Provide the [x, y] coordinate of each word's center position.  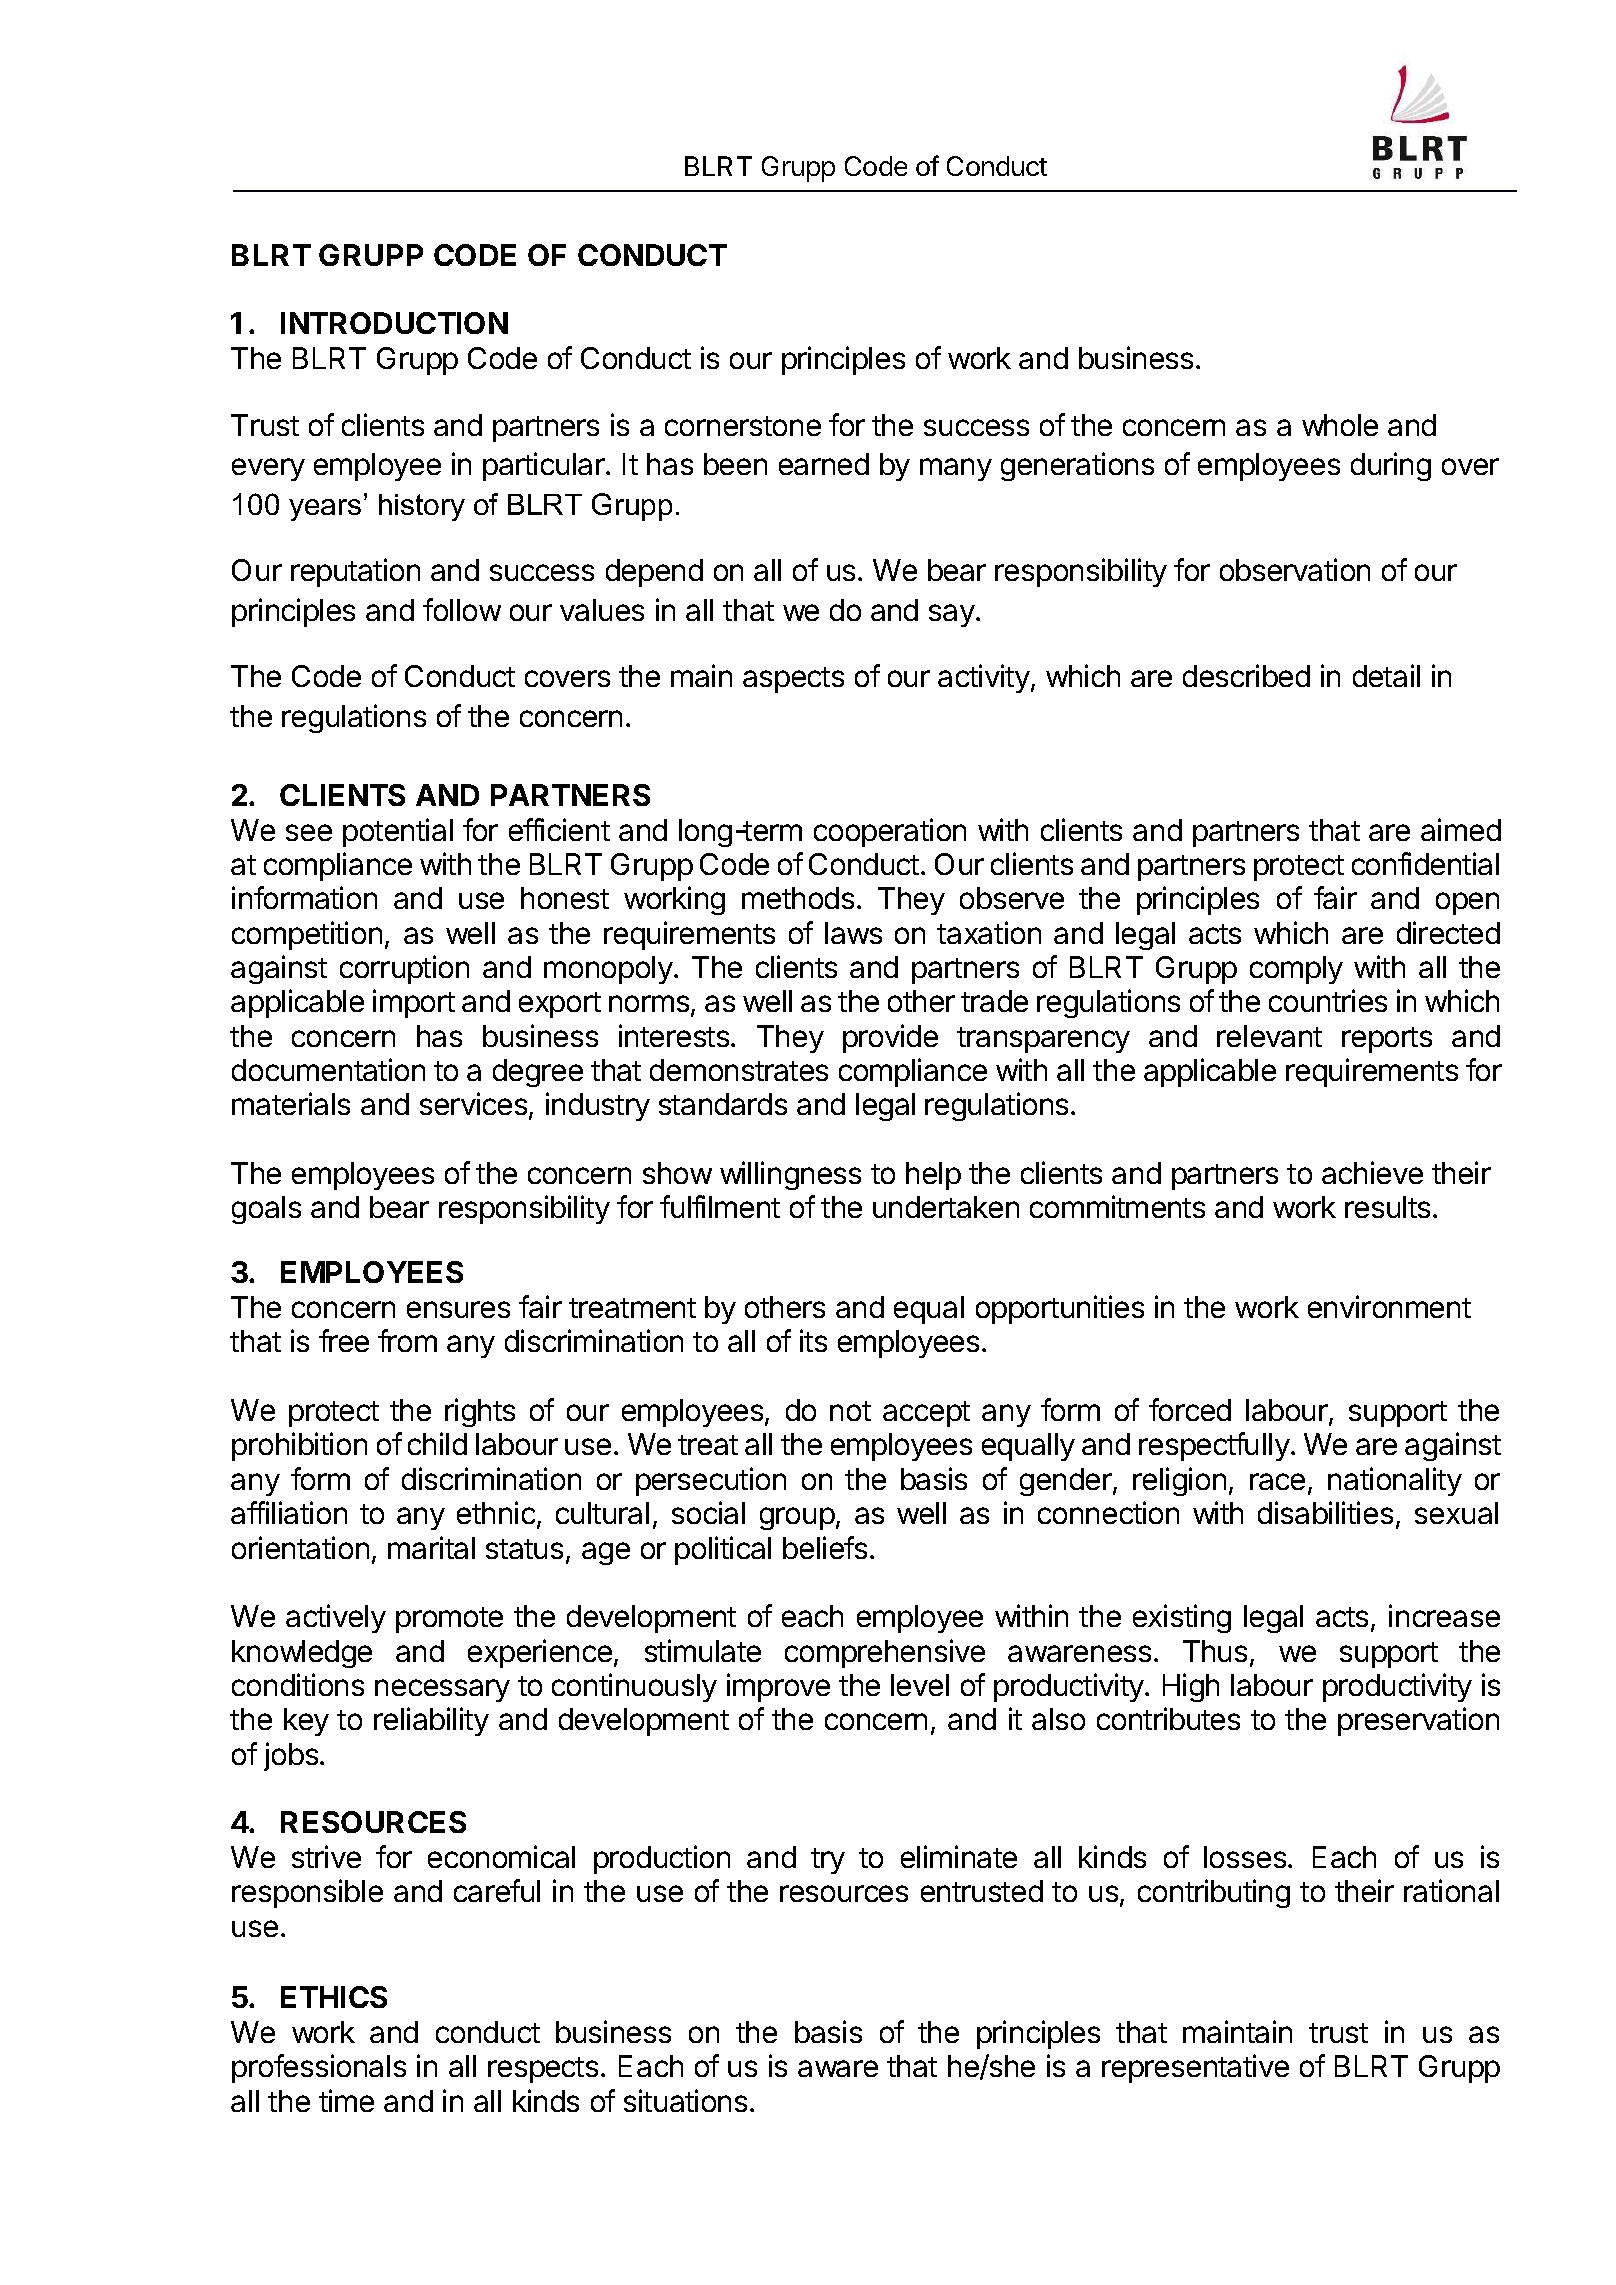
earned [824, 464]
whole [1340, 425]
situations [685, 2100]
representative [1195, 2068]
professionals [319, 2068]
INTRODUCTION [394, 323]
